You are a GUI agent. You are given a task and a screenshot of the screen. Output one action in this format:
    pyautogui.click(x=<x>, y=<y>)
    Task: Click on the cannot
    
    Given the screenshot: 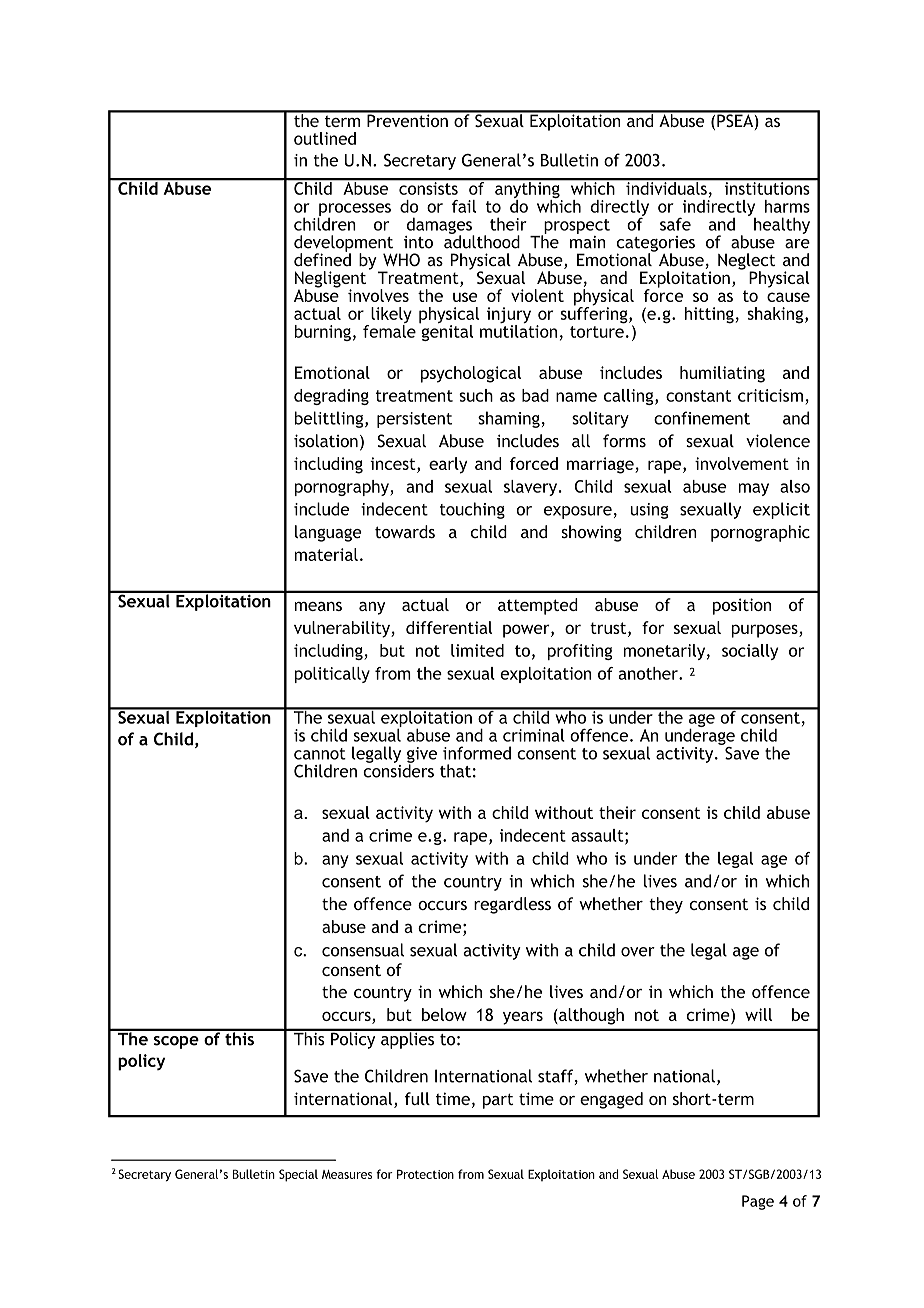 What is the action you would take?
    pyautogui.click(x=320, y=754)
